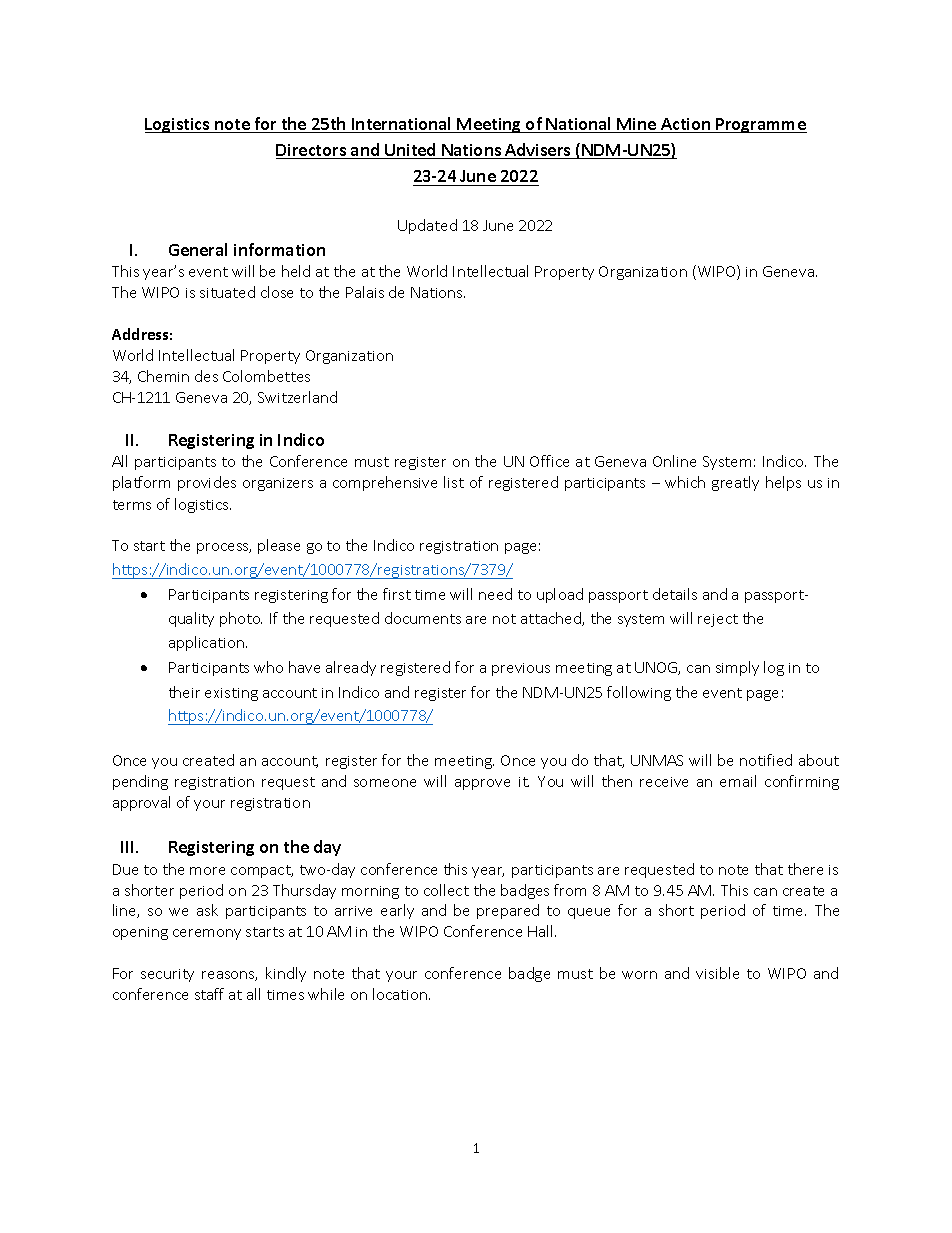 The width and height of the screenshot is (952, 1233). What do you see at coordinates (209, 994) in the screenshot?
I see `staff` at bounding box center [209, 994].
